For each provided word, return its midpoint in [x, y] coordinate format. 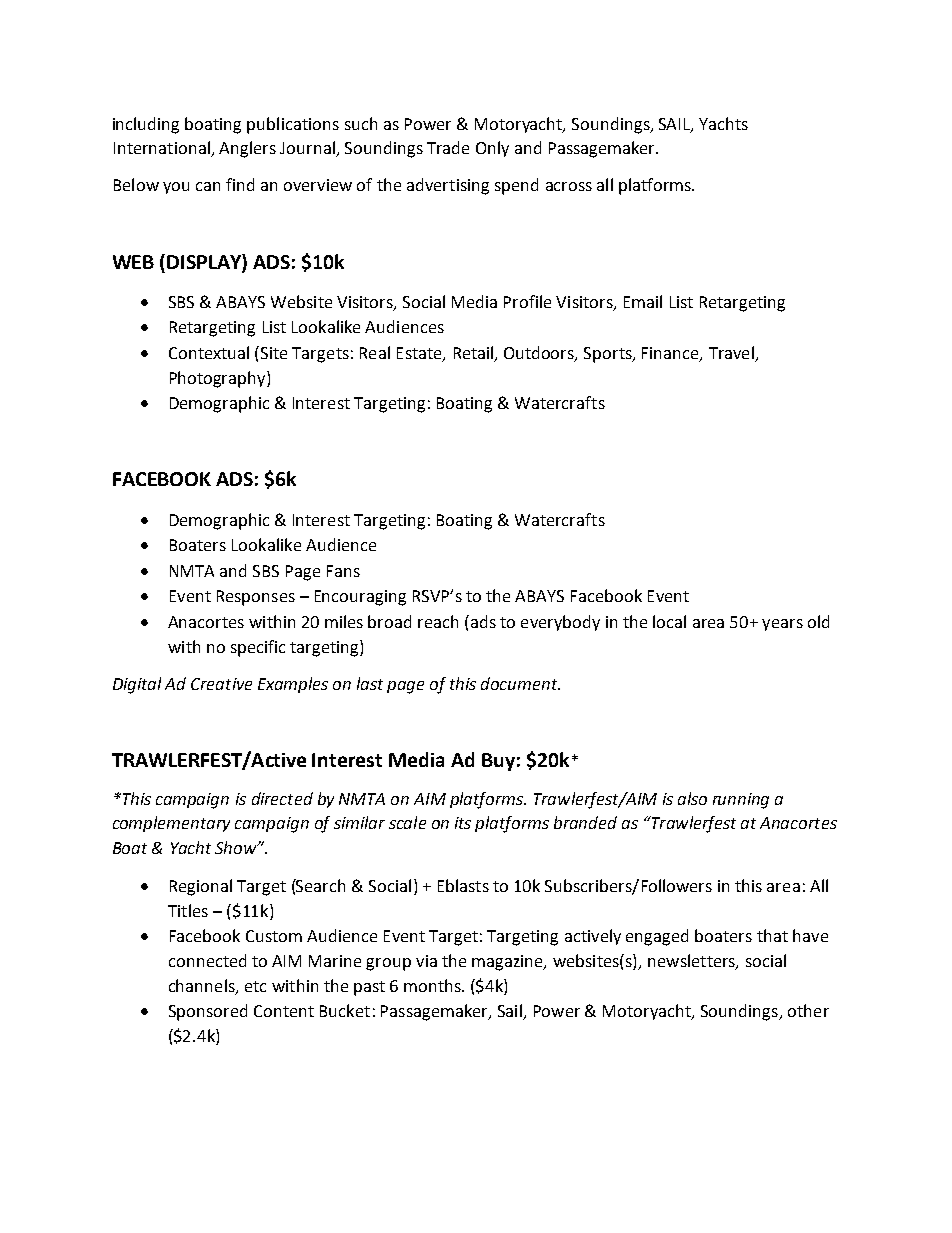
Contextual [209, 352]
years [782, 625]
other [808, 1010]
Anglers [247, 149]
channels [203, 986]
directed [282, 798]
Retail [475, 354]
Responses [256, 598]
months [433, 985]
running [741, 801]
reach [438, 621]
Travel [732, 354]
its [463, 823]
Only [492, 149]
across [569, 186]
